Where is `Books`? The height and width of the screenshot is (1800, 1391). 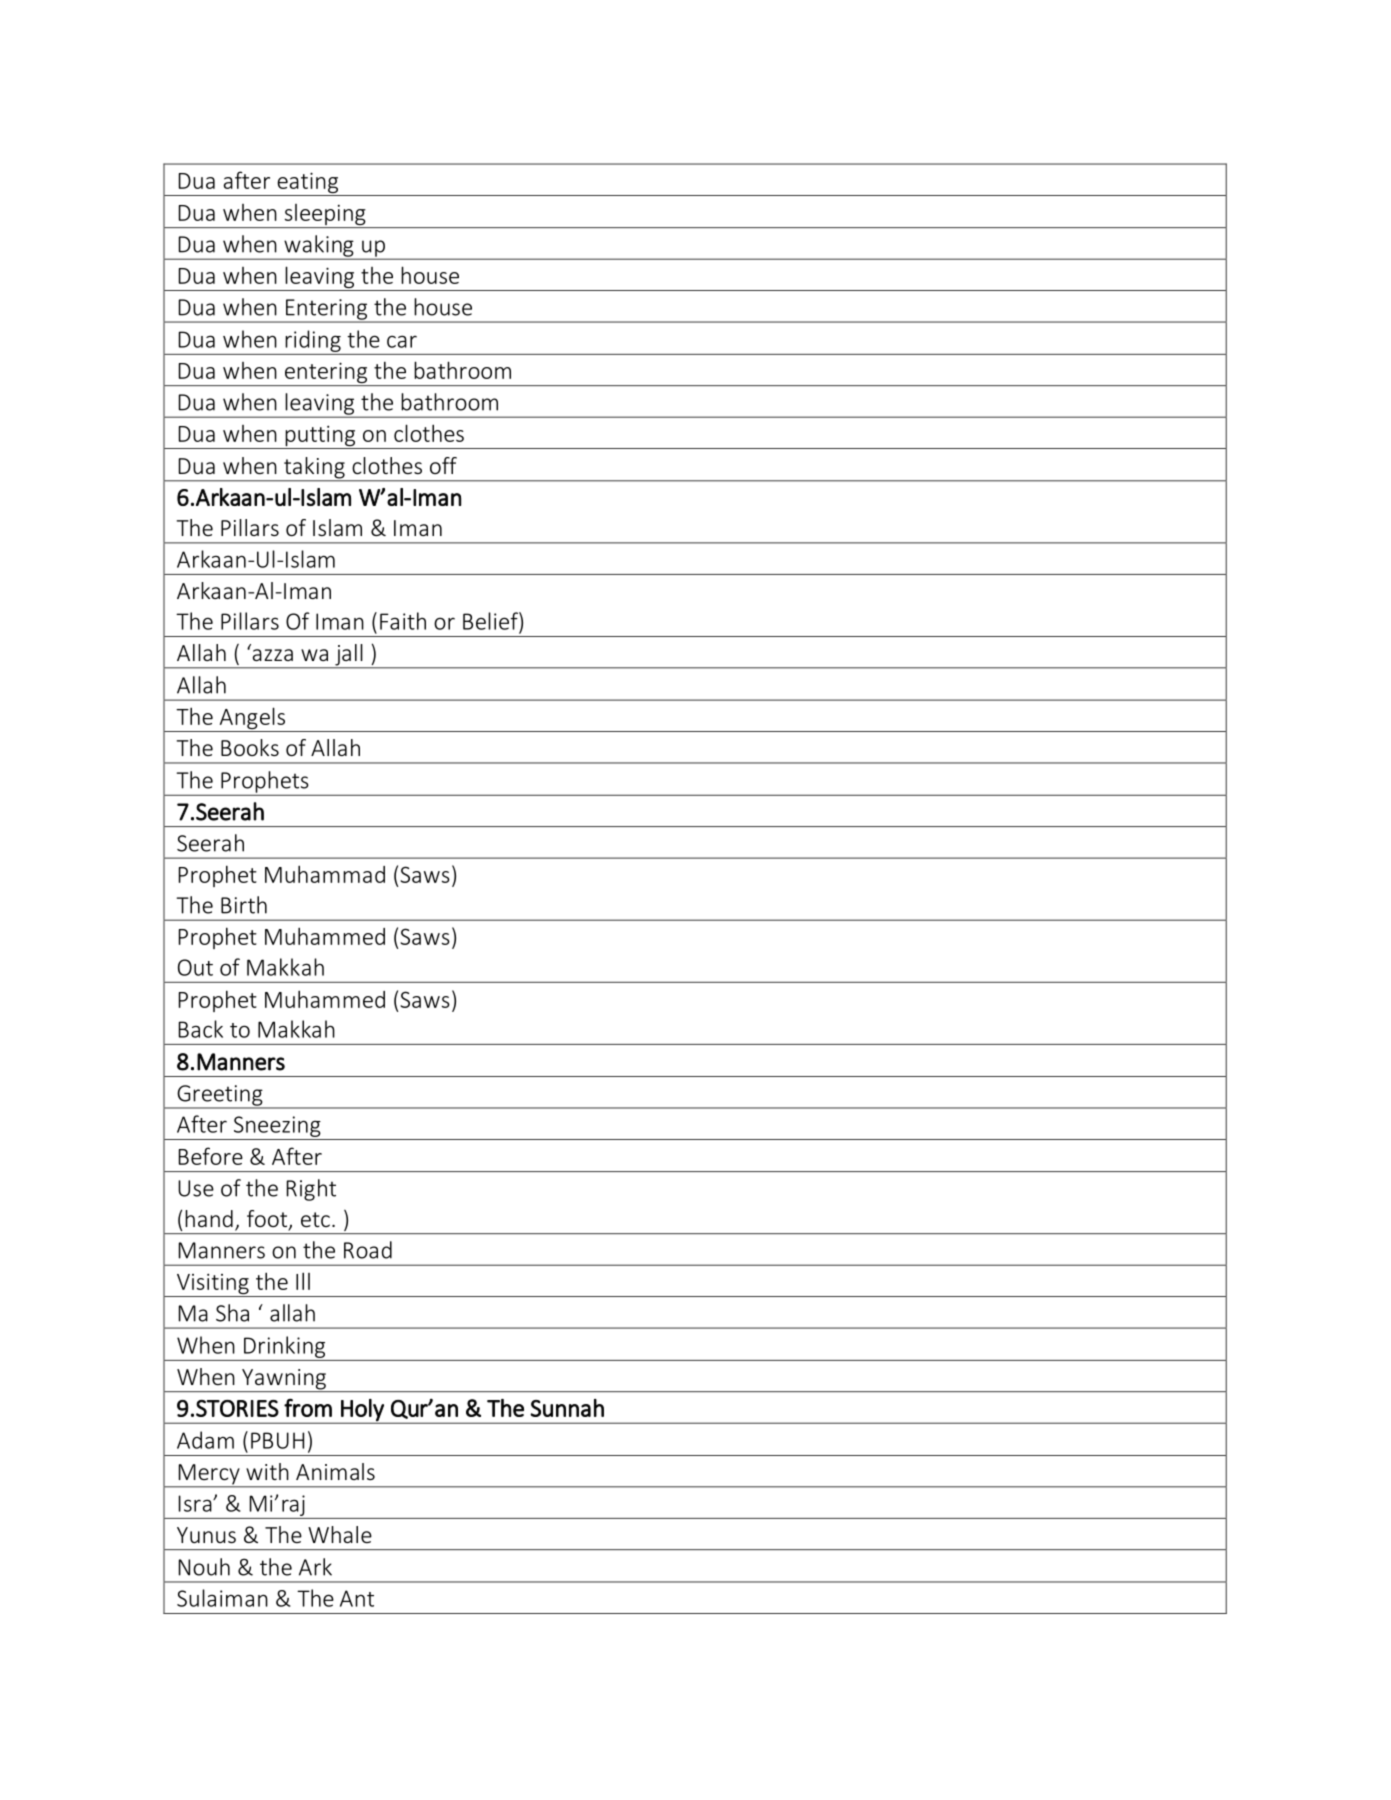 Books is located at coordinates (250, 747).
